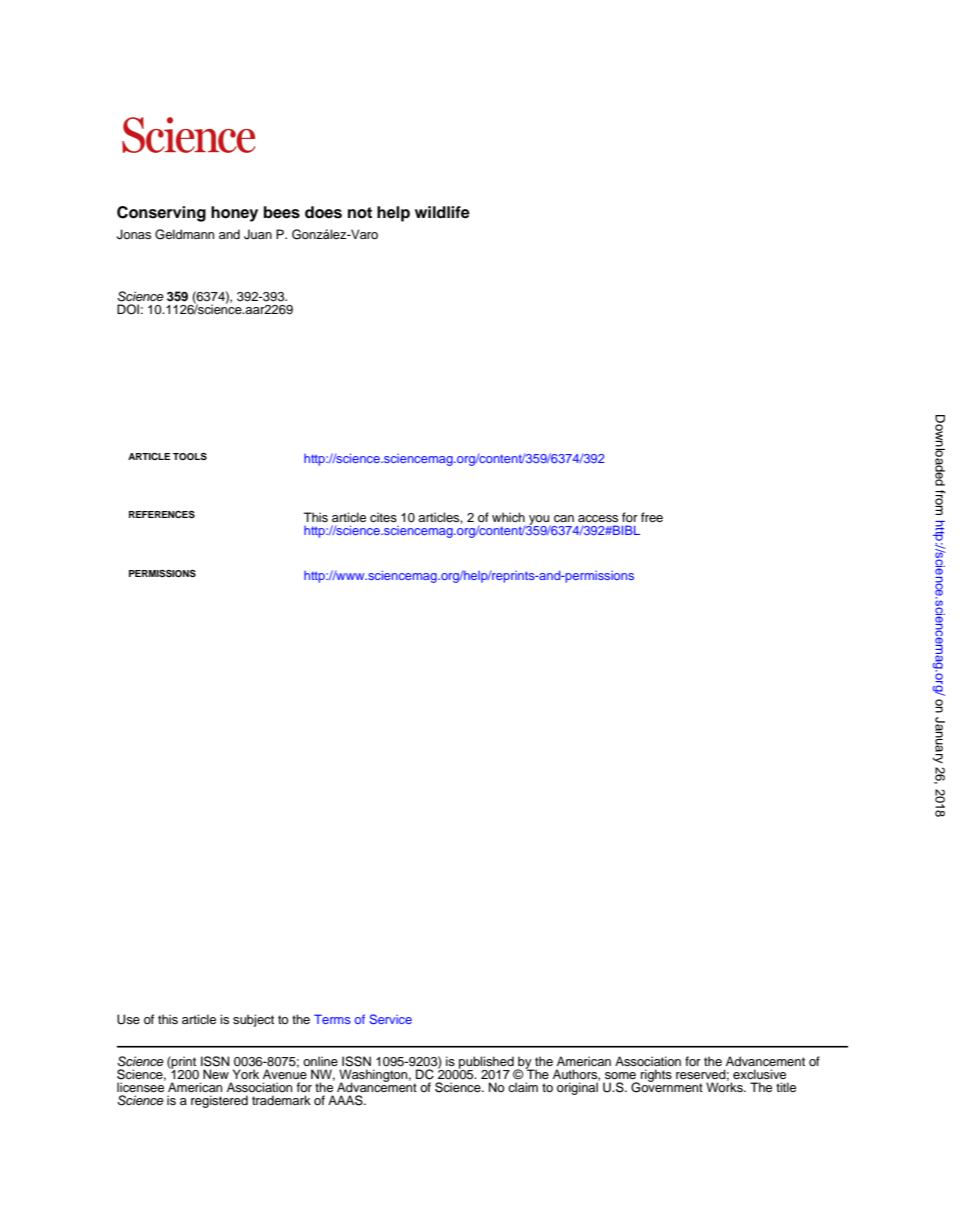  I want to click on free, so click(652, 517).
